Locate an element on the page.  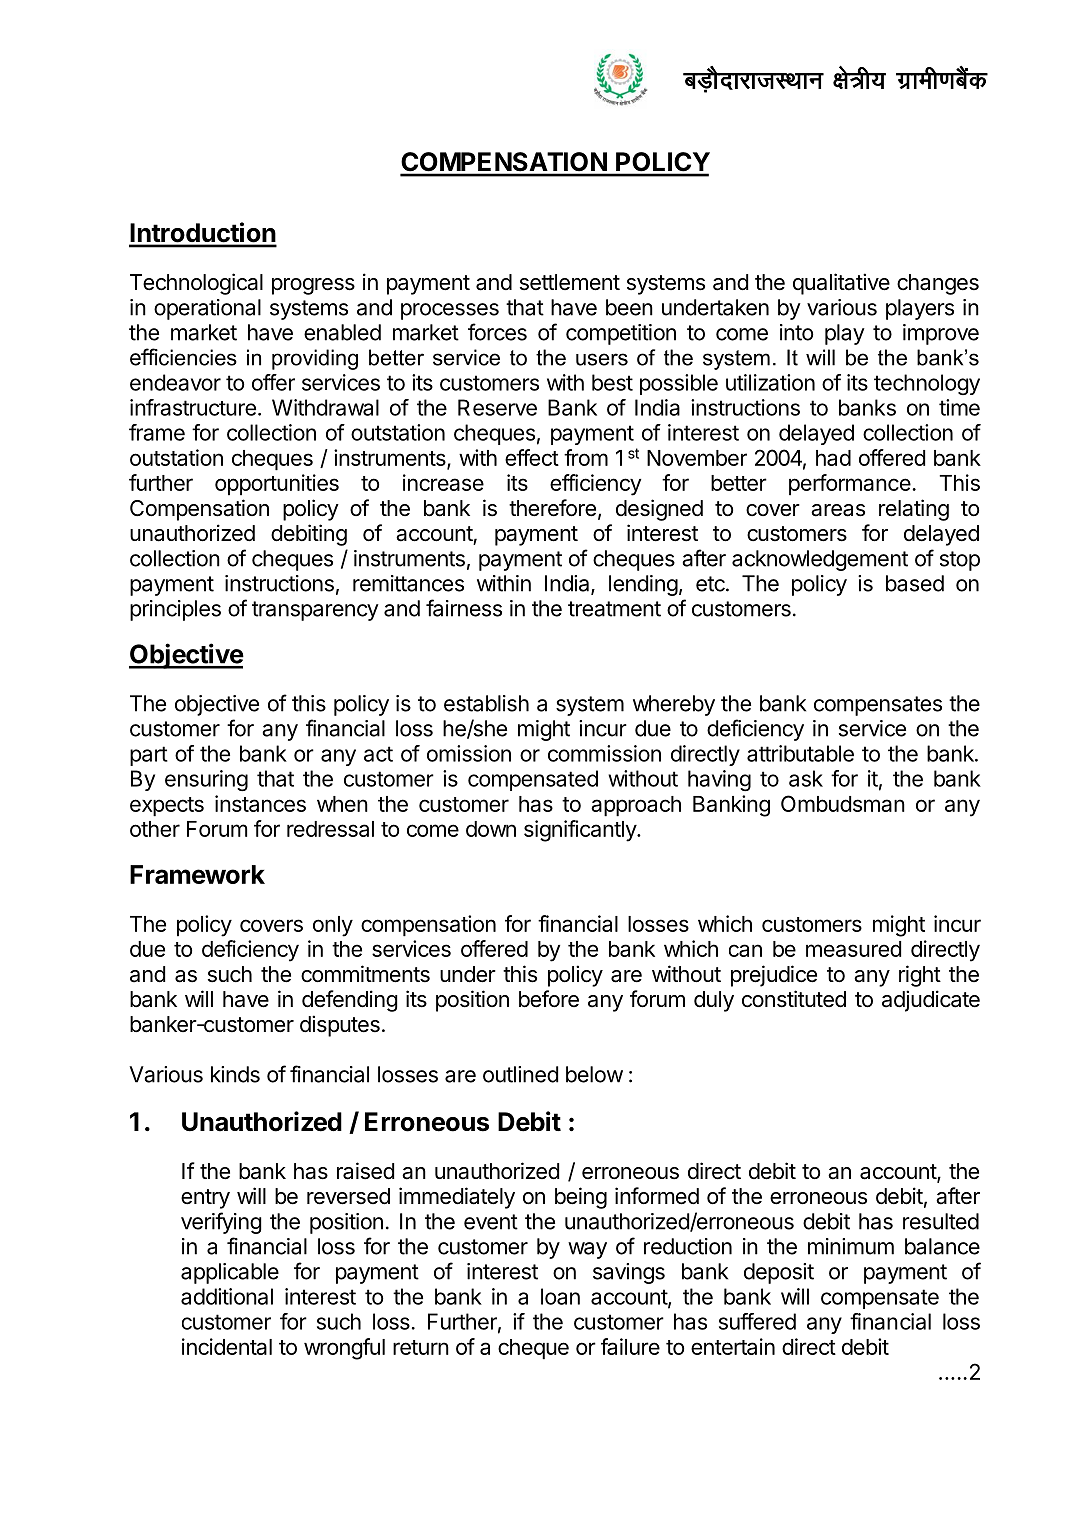
qualitative is located at coordinates (841, 284).
